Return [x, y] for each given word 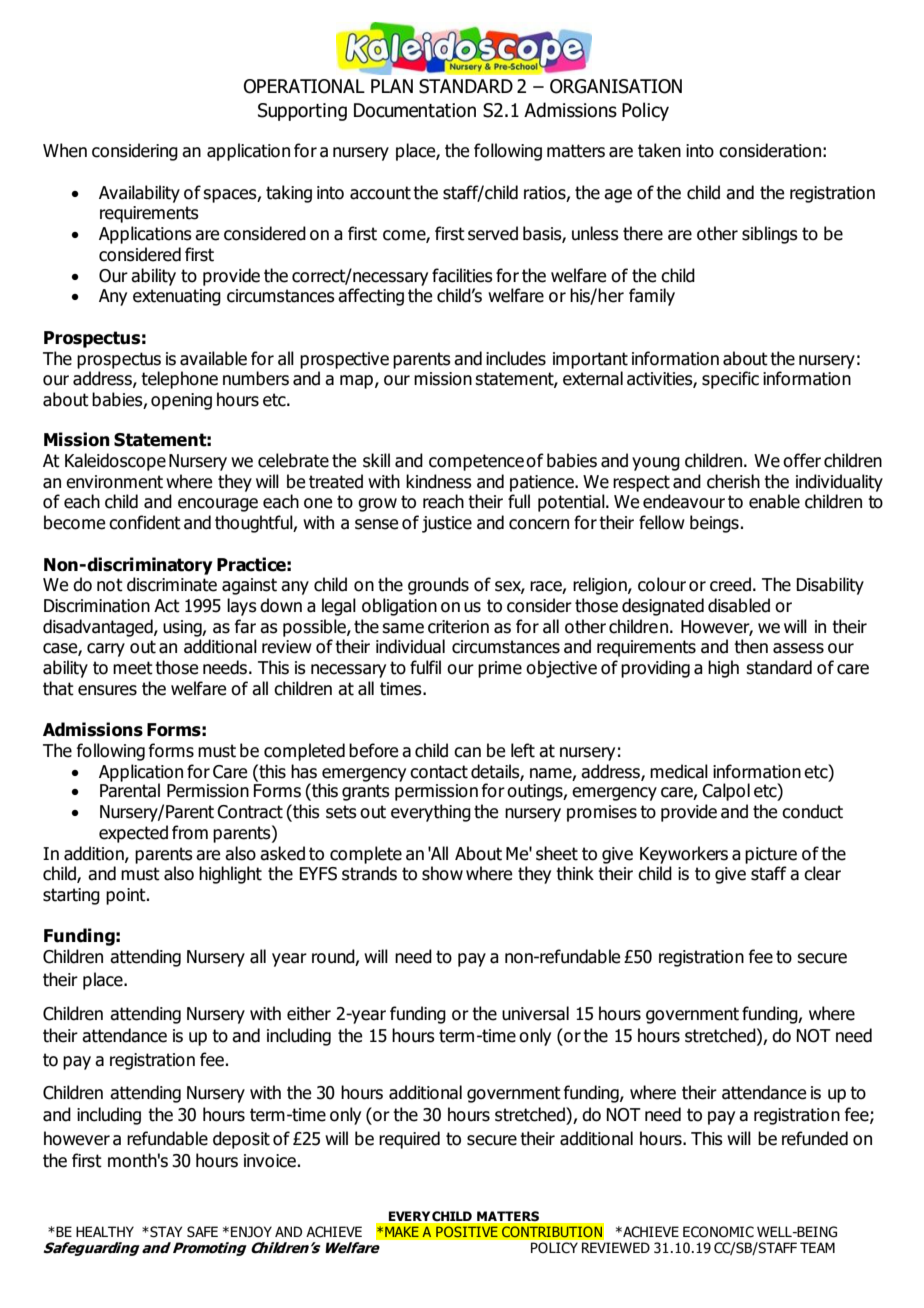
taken [659, 150]
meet [133, 668]
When [65, 150]
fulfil [425, 667]
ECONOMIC [718, 1232]
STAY [165, 1232]
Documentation [415, 110]
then [751, 646]
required [409, 1140]
